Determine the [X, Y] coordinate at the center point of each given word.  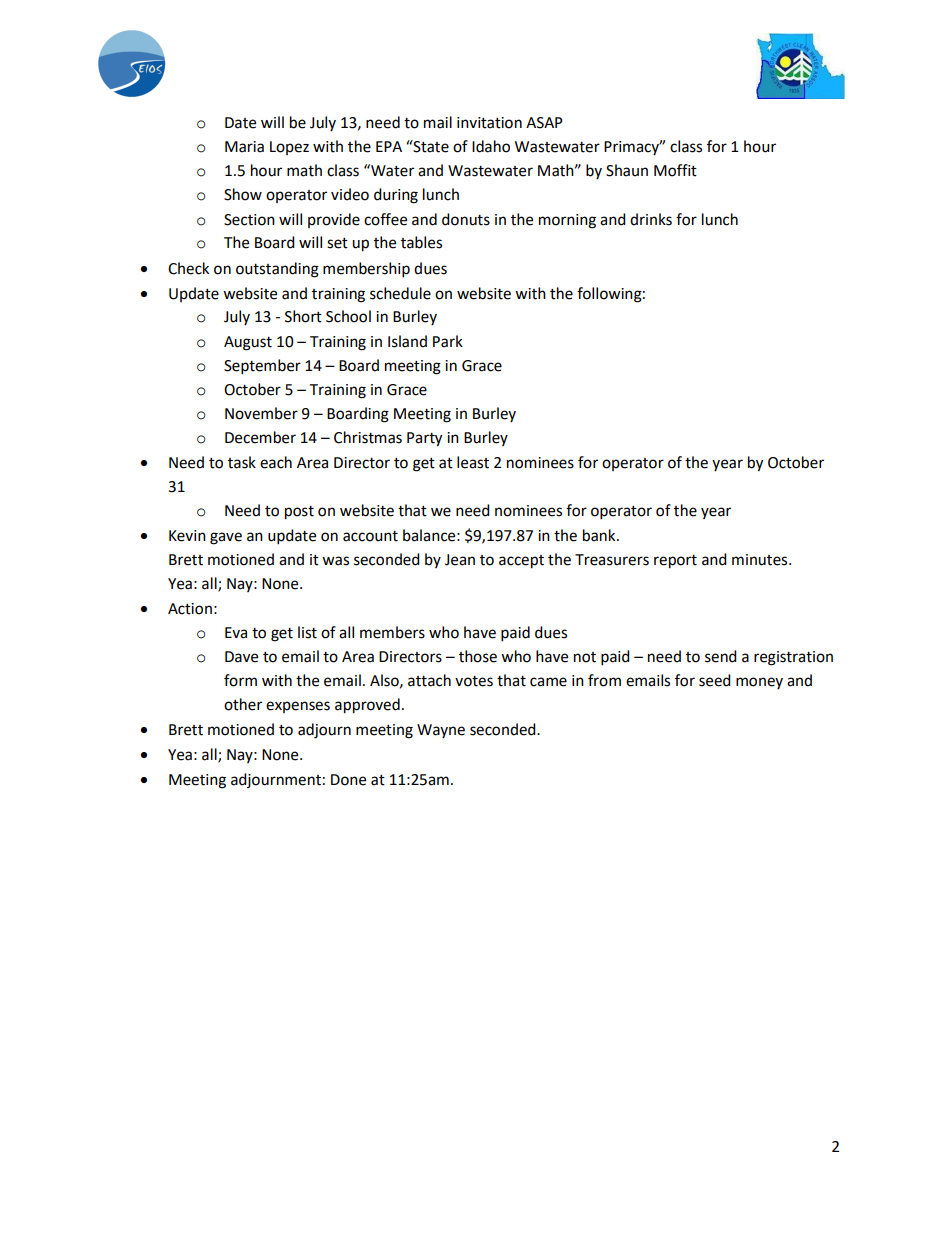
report [675, 562]
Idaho [491, 146]
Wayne [441, 731]
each [276, 462]
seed [715, 680]
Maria [244, 147]
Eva [236, 633]
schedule [400, 293]
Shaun [627, 170]
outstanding [277, 270]
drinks [651, 219]
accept [521, 562]
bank [600, 535]
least [473, 462]
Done [348, 780]
